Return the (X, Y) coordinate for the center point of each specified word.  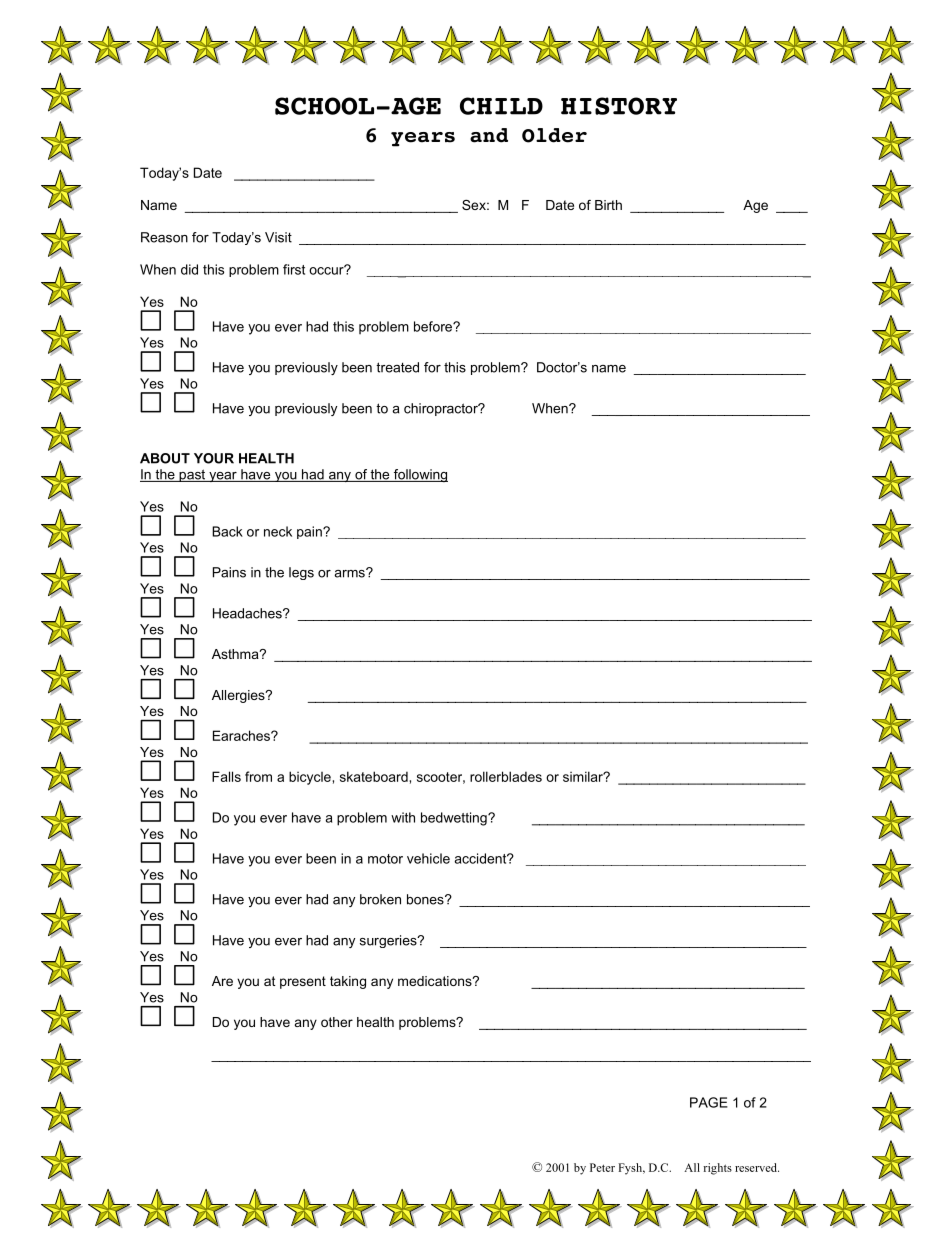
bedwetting (455, 819)
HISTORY (619, 106)
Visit (278, 237)
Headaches (248, 613)
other (337, 1022)
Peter (602, 1167)
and (489, 135)
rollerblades (506, 776)
